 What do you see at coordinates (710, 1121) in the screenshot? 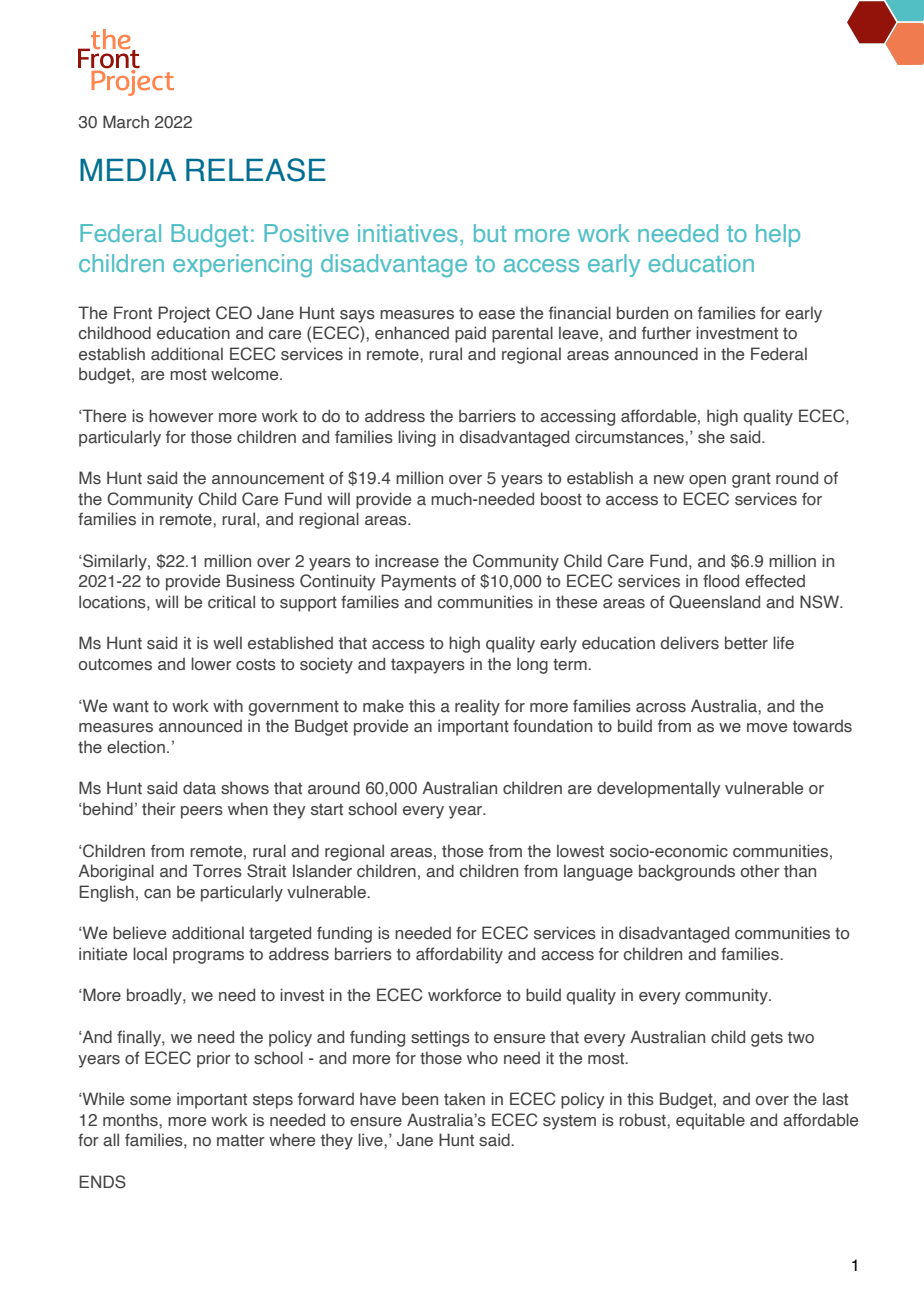
I see `equitable` at bounding box center [710, 1121].
